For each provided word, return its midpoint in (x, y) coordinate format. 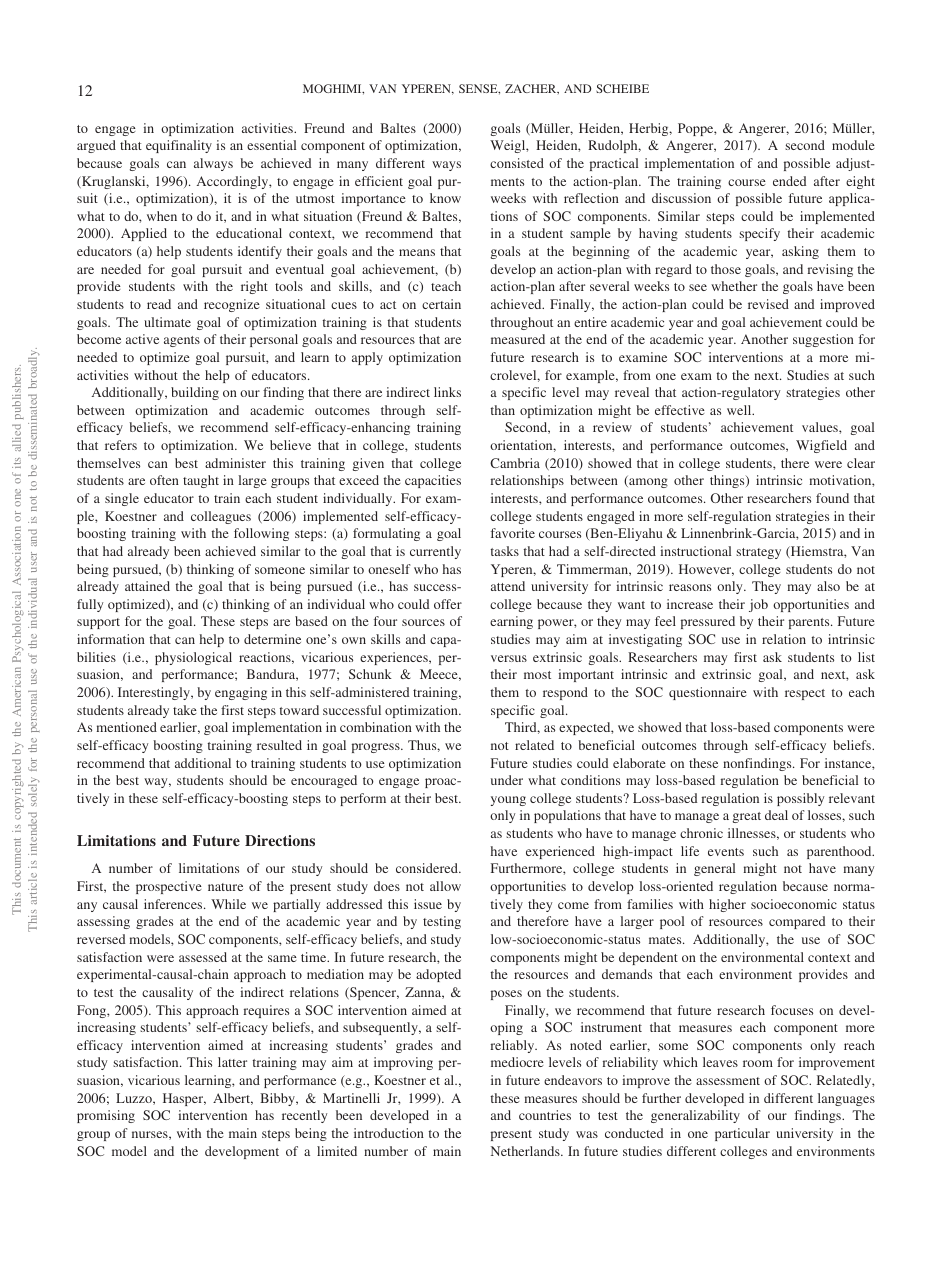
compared (797, 922)
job (758, 605)
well (740, 410)
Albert (233, 1099)
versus (509, 658)
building (195, 393)
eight (860, 182)
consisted (517, 163)
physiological (193, 658)
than (503, 410)
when (162, 216)
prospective (169, 887)
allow (445, 886)
